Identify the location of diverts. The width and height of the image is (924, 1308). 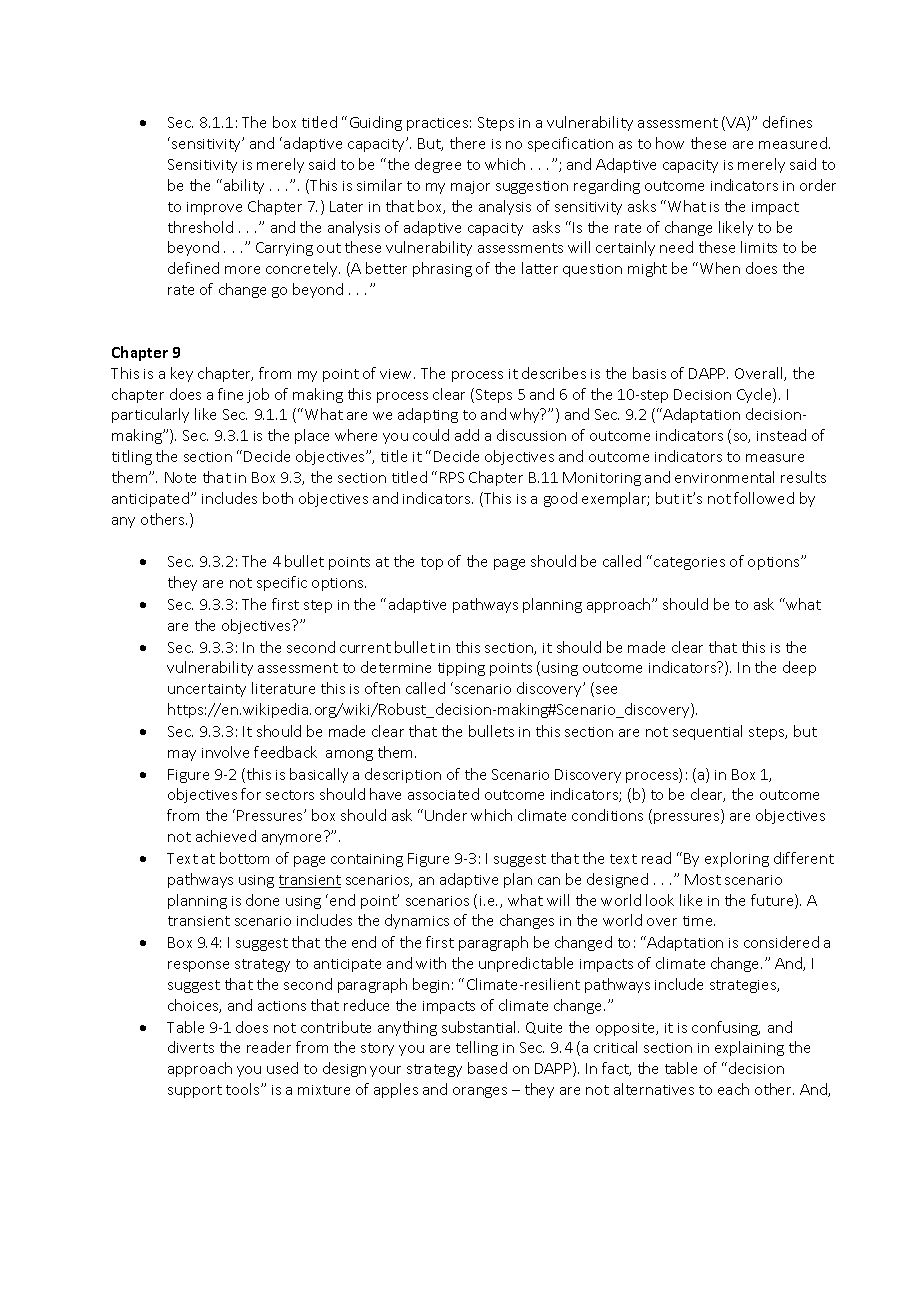
(191, 1047).
